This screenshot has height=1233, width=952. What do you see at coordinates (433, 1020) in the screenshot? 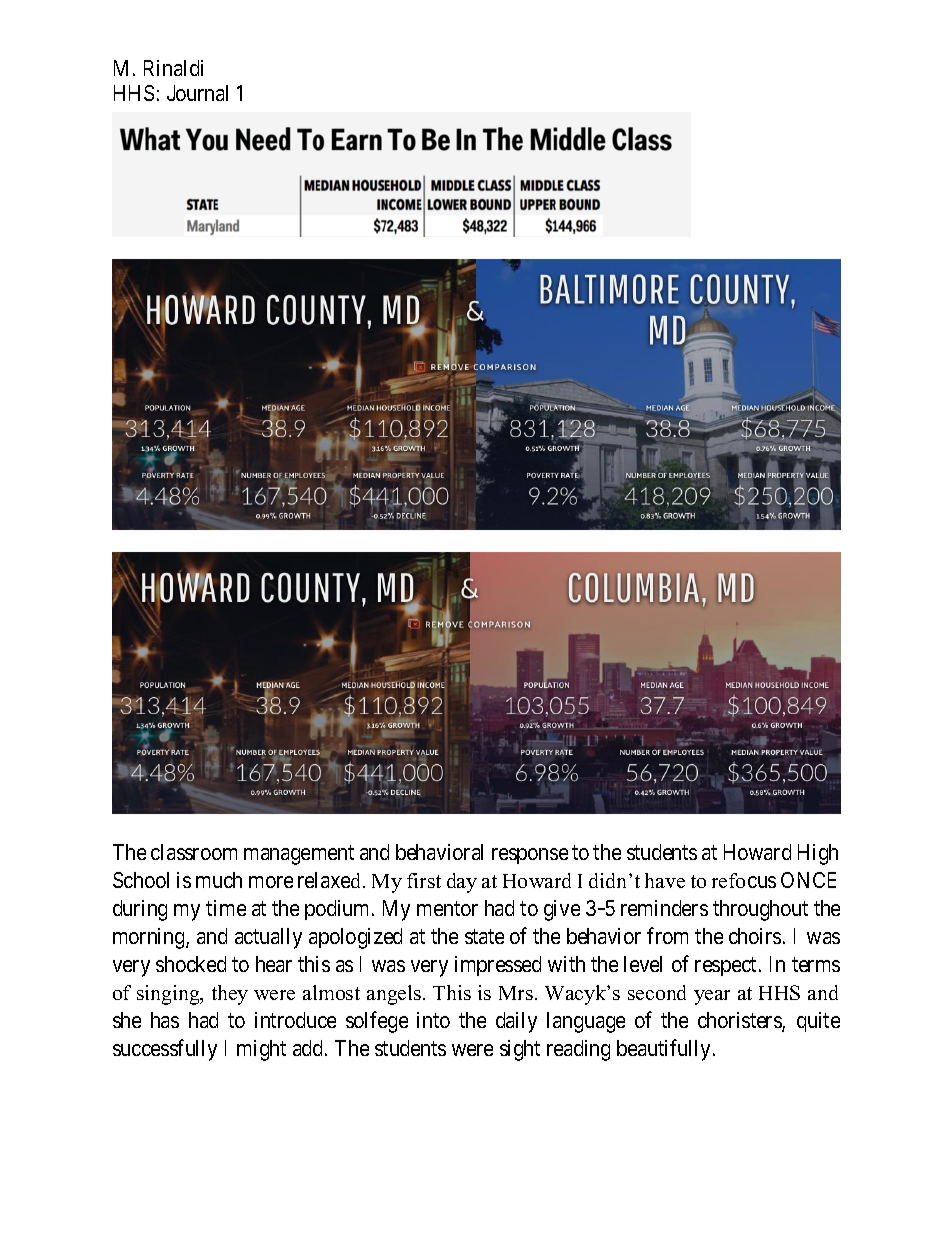
I see `into` at bounding box center [433, 1020].
